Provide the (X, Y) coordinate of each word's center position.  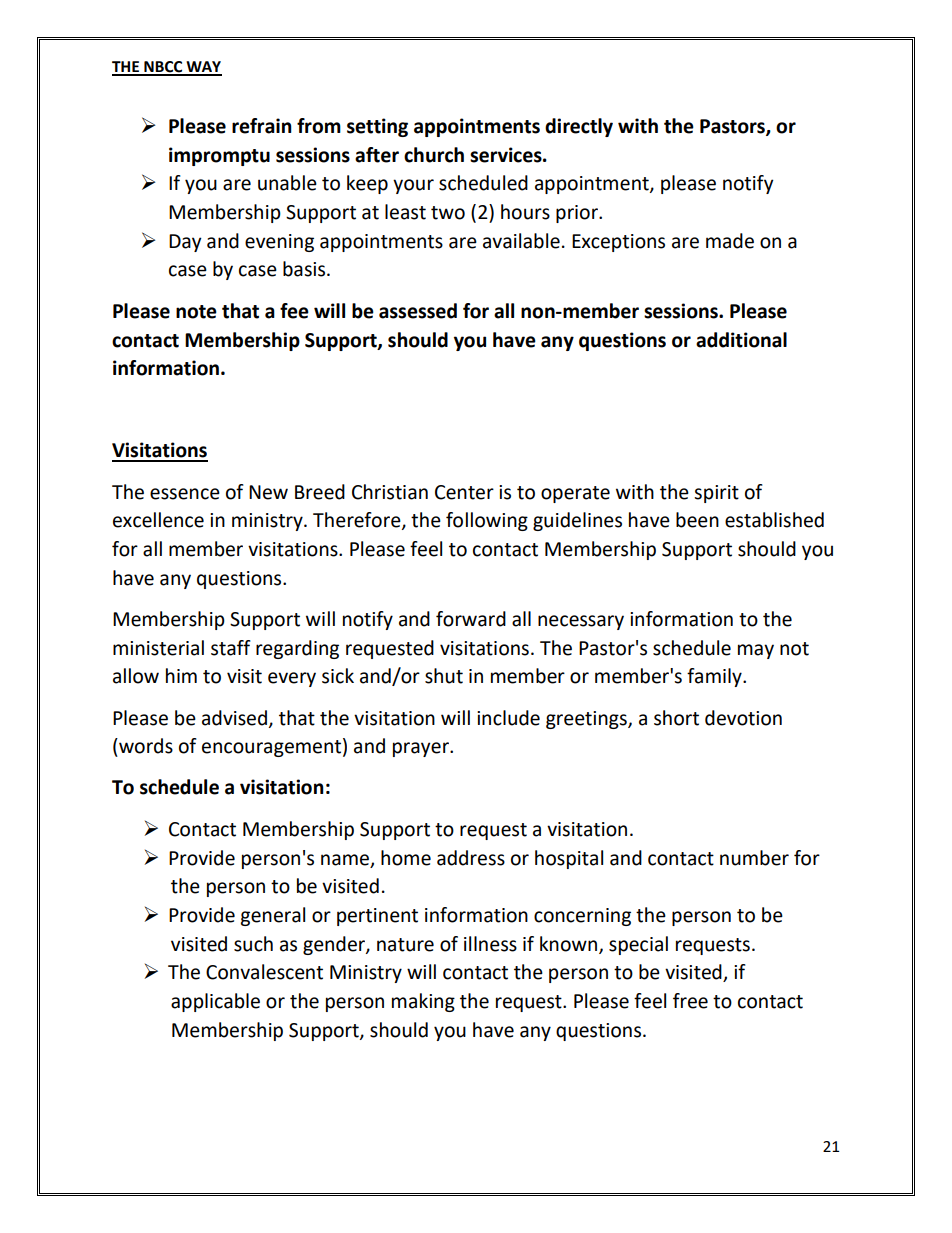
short (676, 718)
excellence (158, 520)
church (434, 155)
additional (741, 340)
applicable (215, 1002)
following (487, 521)
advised (234, 718)
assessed (418, 311)
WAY (203, 68)
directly (579, 127)
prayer (422, 749)
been (697, 520)
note (196, 312)
